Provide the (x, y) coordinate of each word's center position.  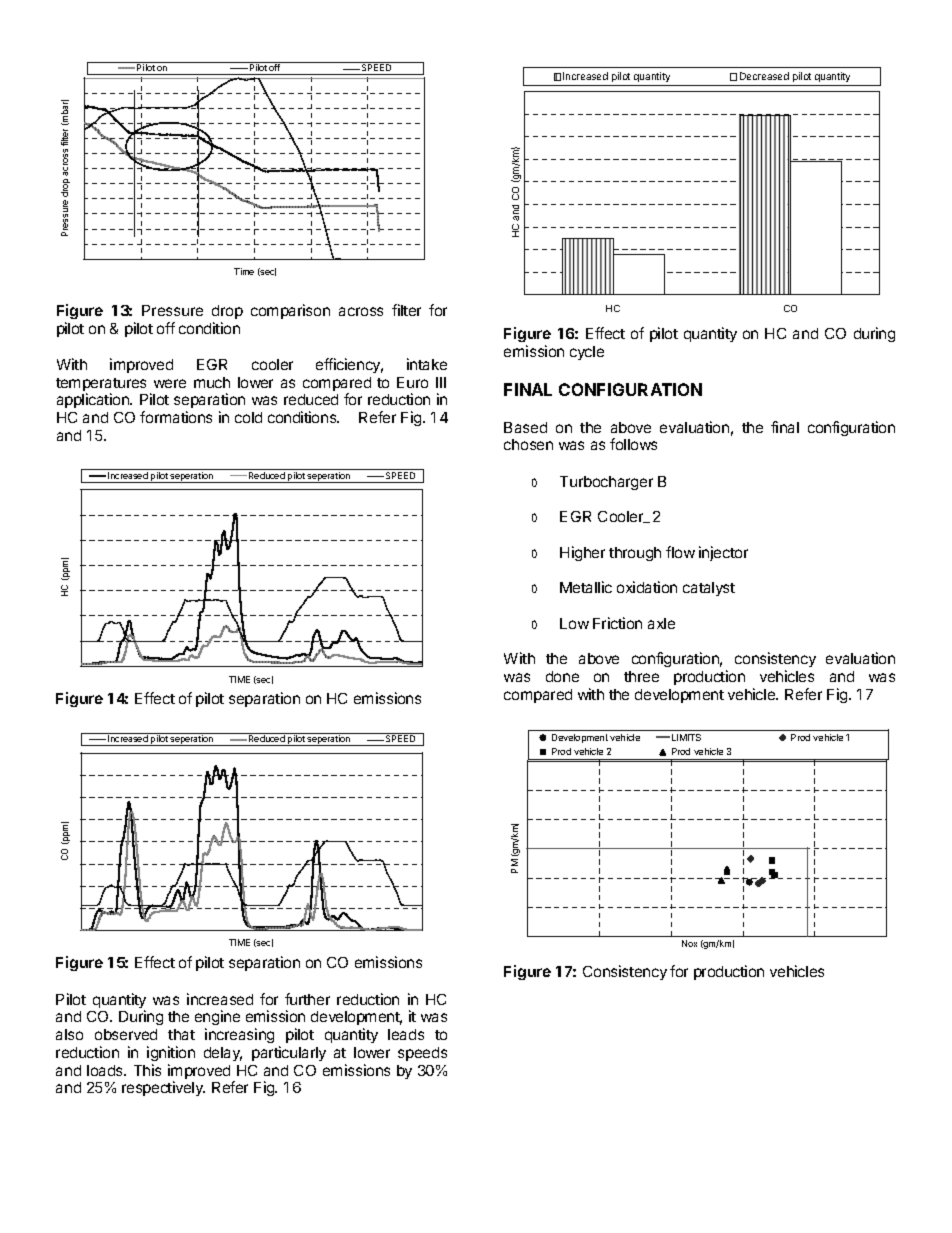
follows (633, 444)
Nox (689, 943)
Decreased (764, 76)
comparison (290, 311)
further (307, 999)
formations (176, 417)
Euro (412, 382)
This (147, 1070)
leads (406, 1034)
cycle (587, 353)
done (562, 676)
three (641, 676)
